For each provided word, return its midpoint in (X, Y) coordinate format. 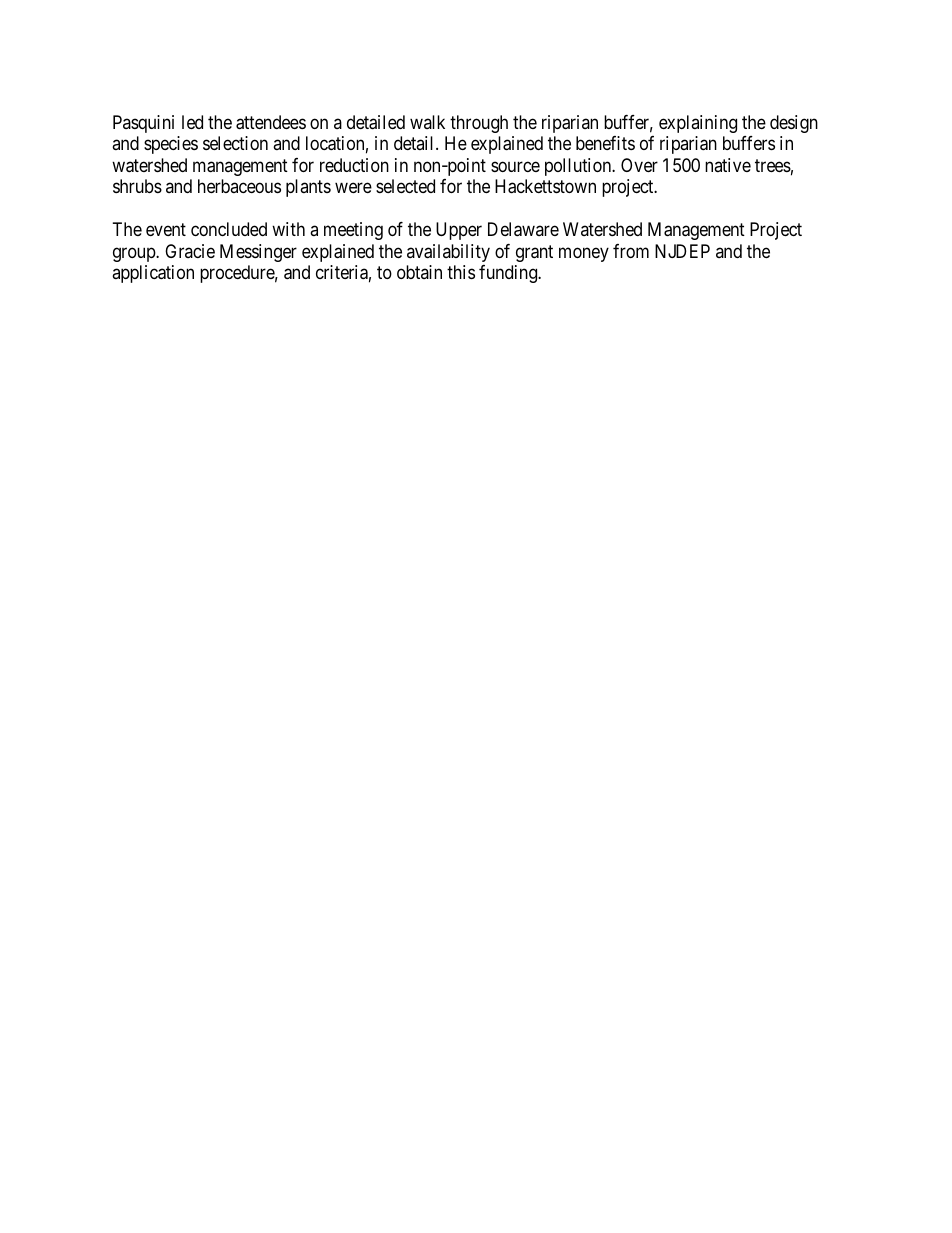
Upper (459, 231)
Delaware (523, 229)
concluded (229, 229)
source (515, 166)
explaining (698, 124)
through (479, 124)
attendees (271, 122)
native (728, 165)
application (153, 274)
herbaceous (239, 186)
